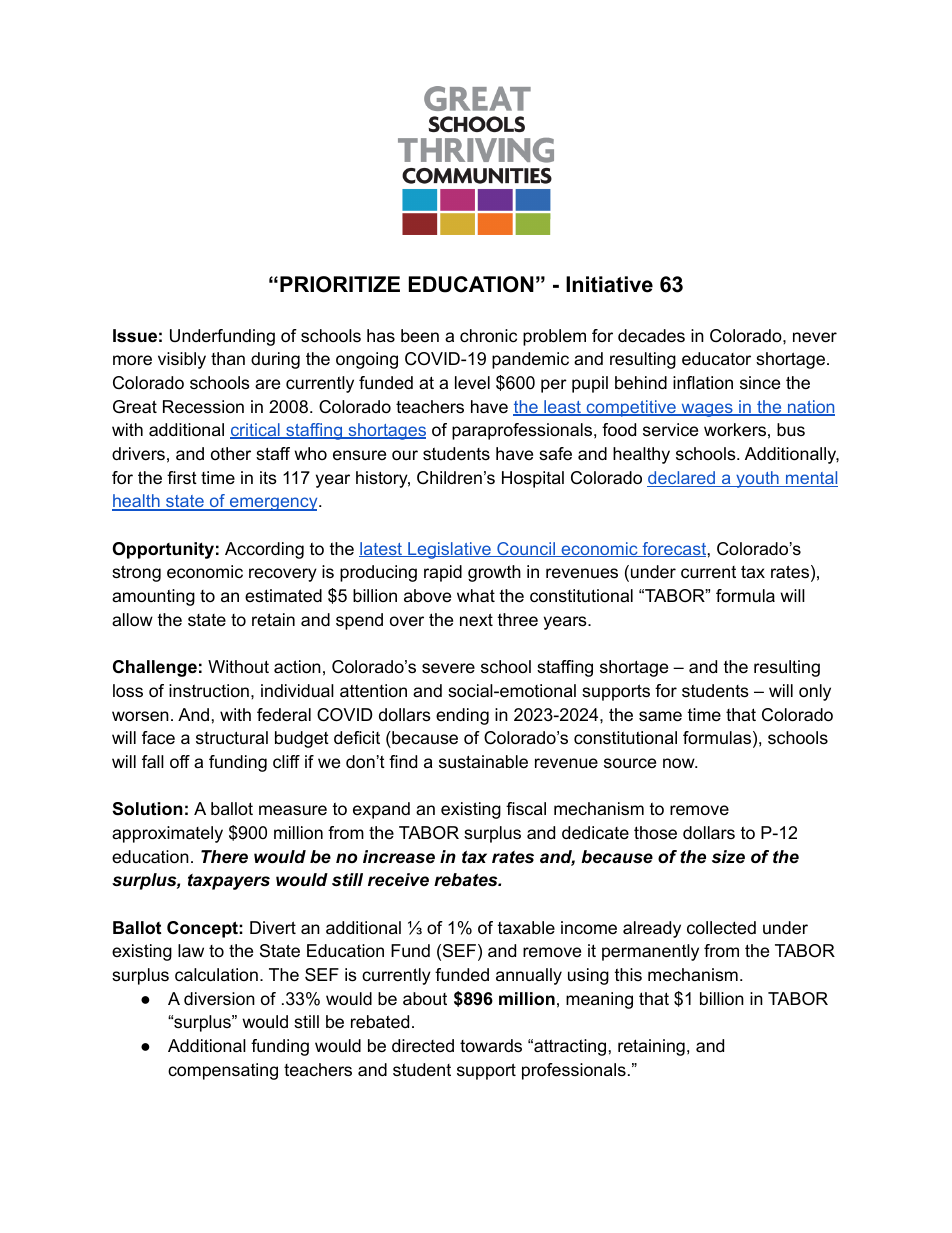 Image resolution: width=952 pixels, height=1233 pixels. What do you see at coordinates (716, 359) in the screenshot?
I see `educator` at bounding box center [716, 359].
